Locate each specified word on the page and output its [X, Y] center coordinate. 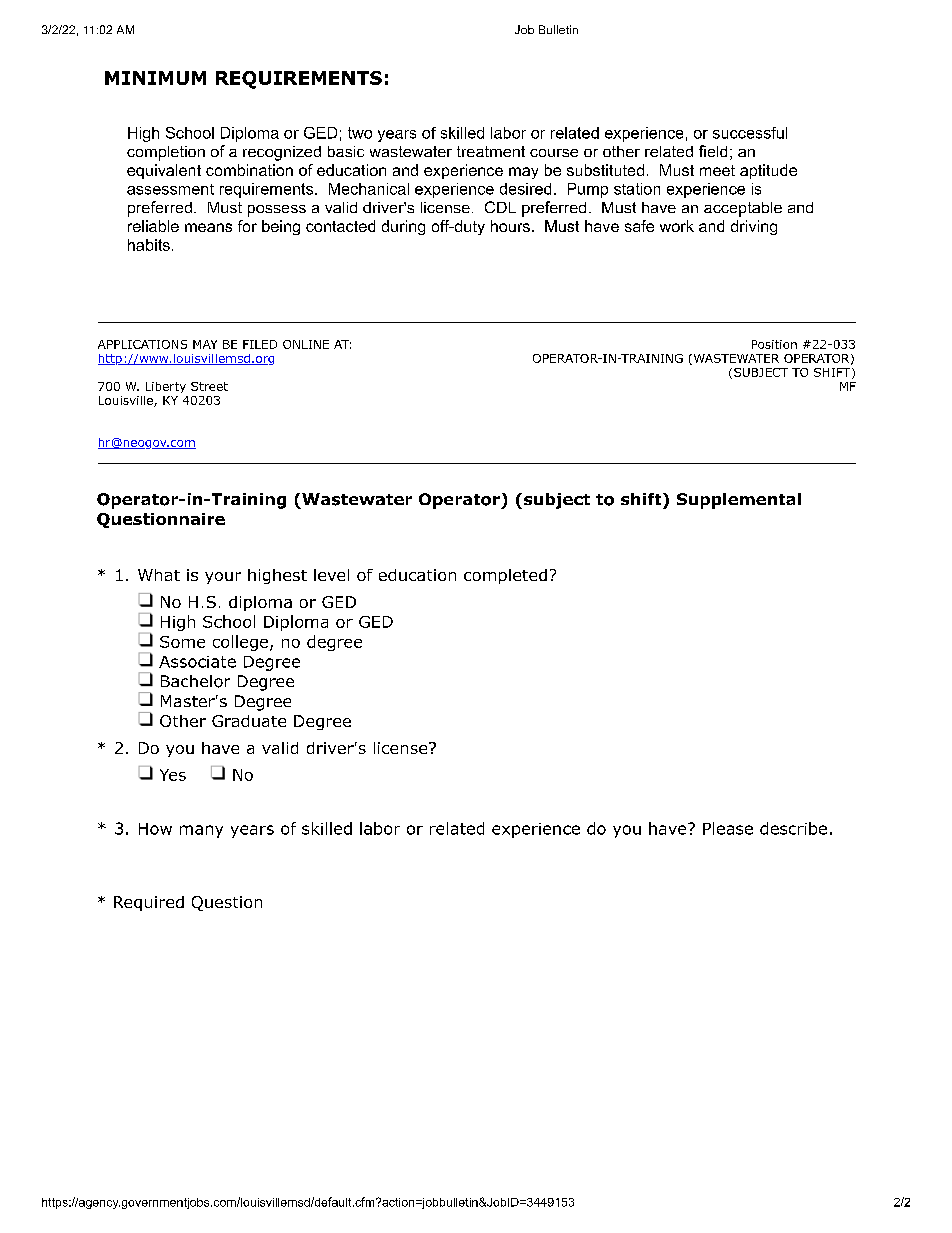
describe [793, 828]
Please [728, 828]
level [331, 575]
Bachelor [195, 681]
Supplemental [739, 501]
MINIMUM [155, 78]
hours [510, 226]
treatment [491, 151]
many [201, 831]
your [223, 578]
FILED [260, 344]
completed [505, 576]
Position [774, 344]
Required [149, 903]
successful [750, 133]
